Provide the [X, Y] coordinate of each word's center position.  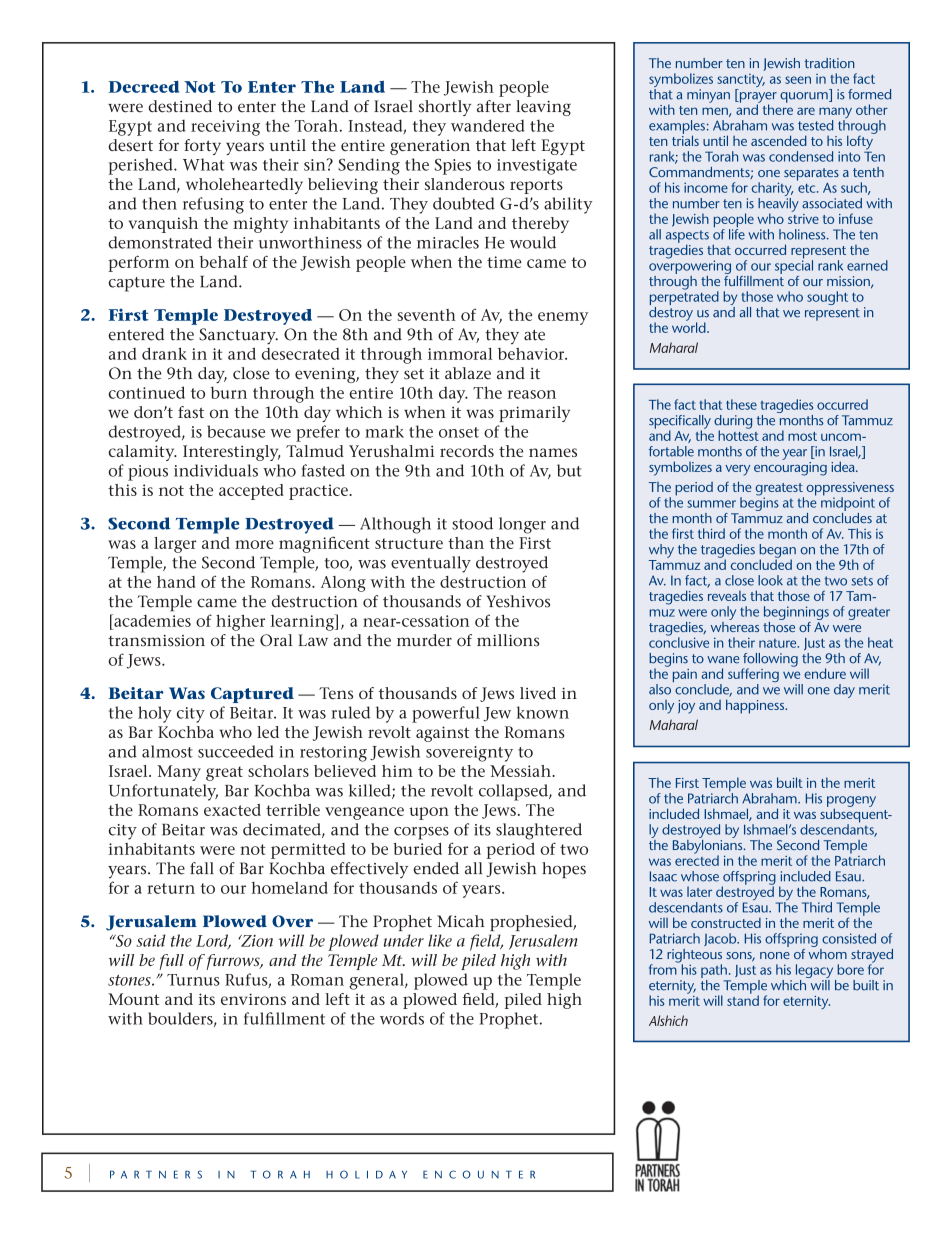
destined [180, 106]
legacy [816, 972]
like [440, 940]
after [494, 106]
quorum [805, 97]
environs [253, 999]
